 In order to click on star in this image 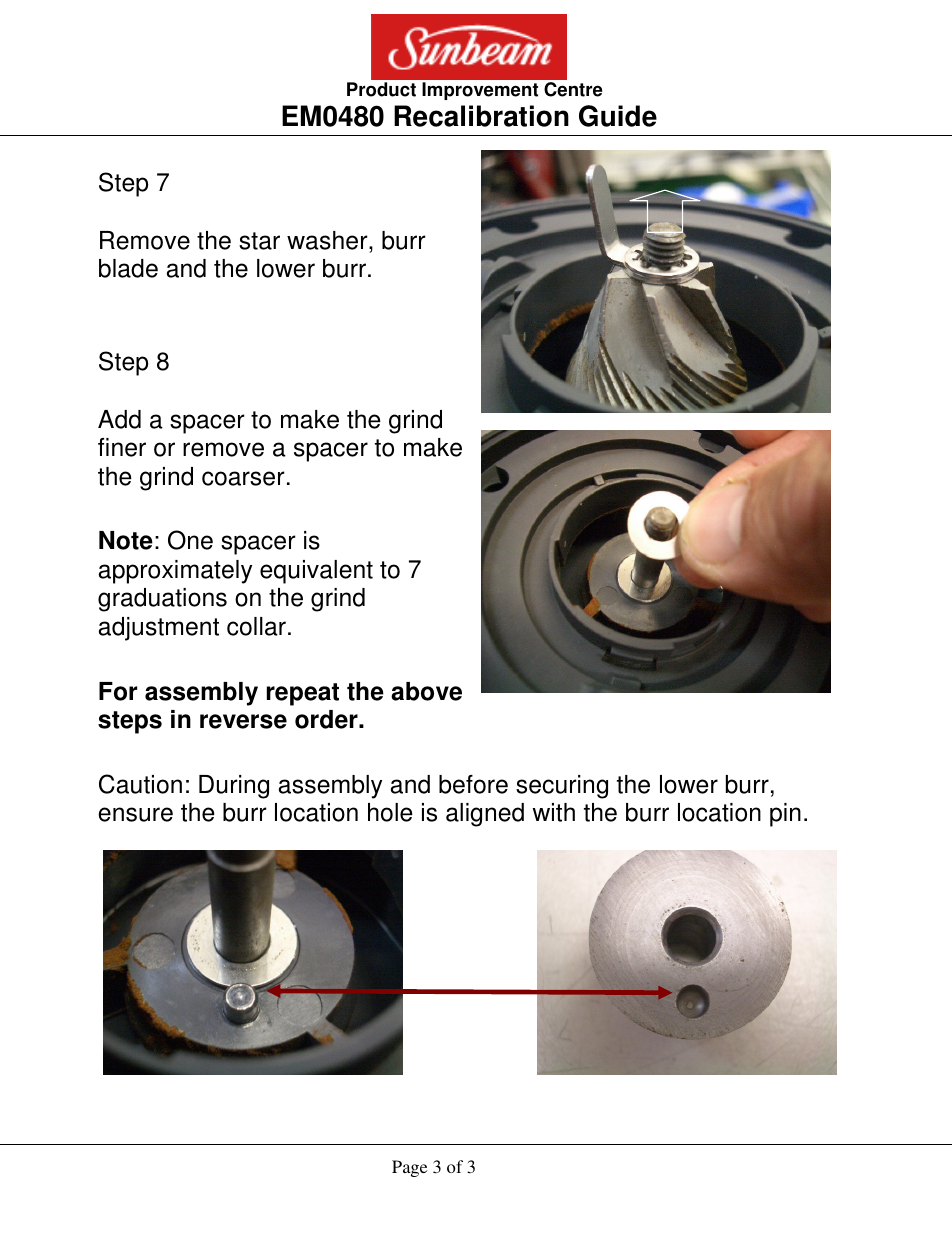, I will do `click(259, 241)`.
